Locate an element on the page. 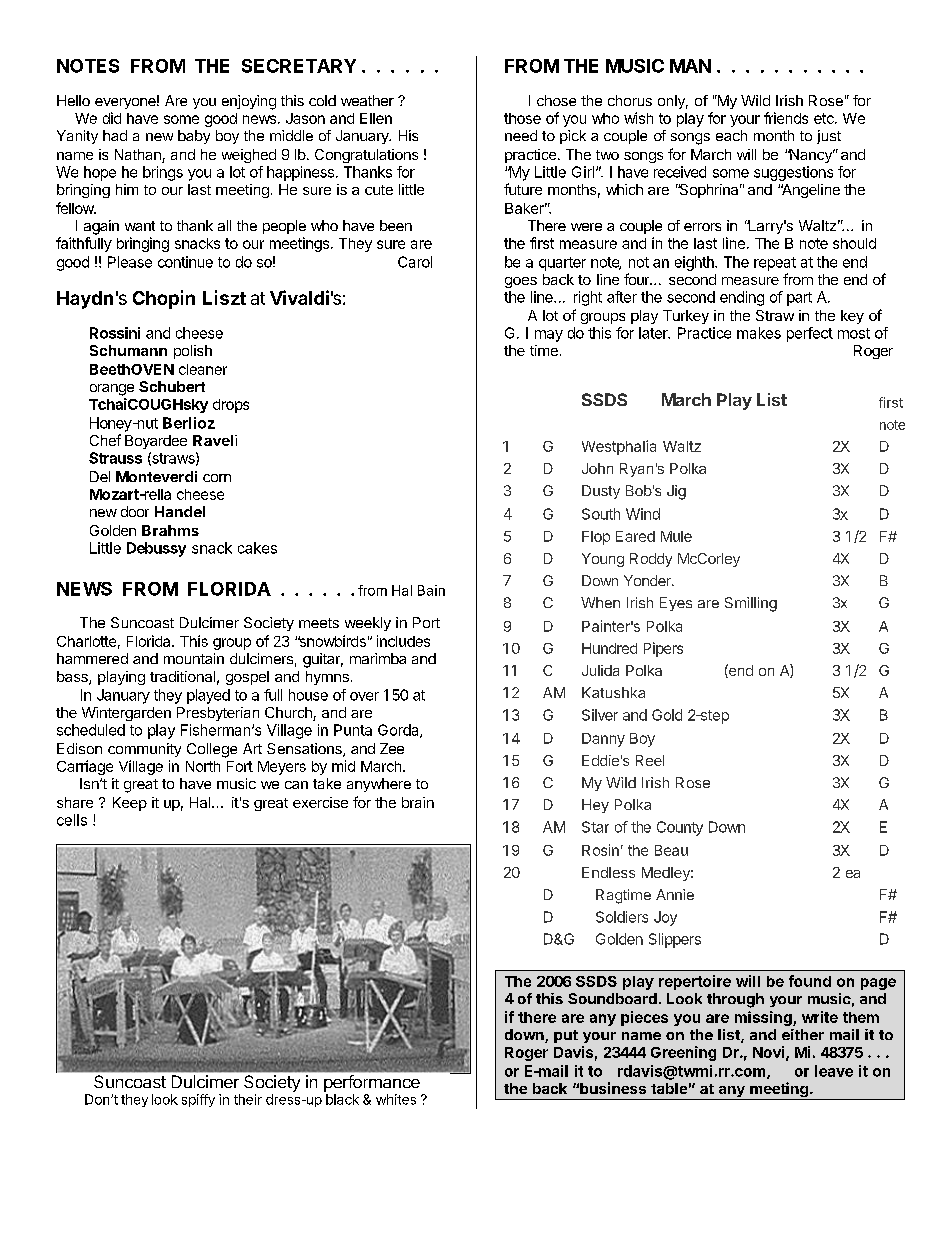 The height and width of the image is (1233, 952). Annie is located at coordinates (675, 894).
